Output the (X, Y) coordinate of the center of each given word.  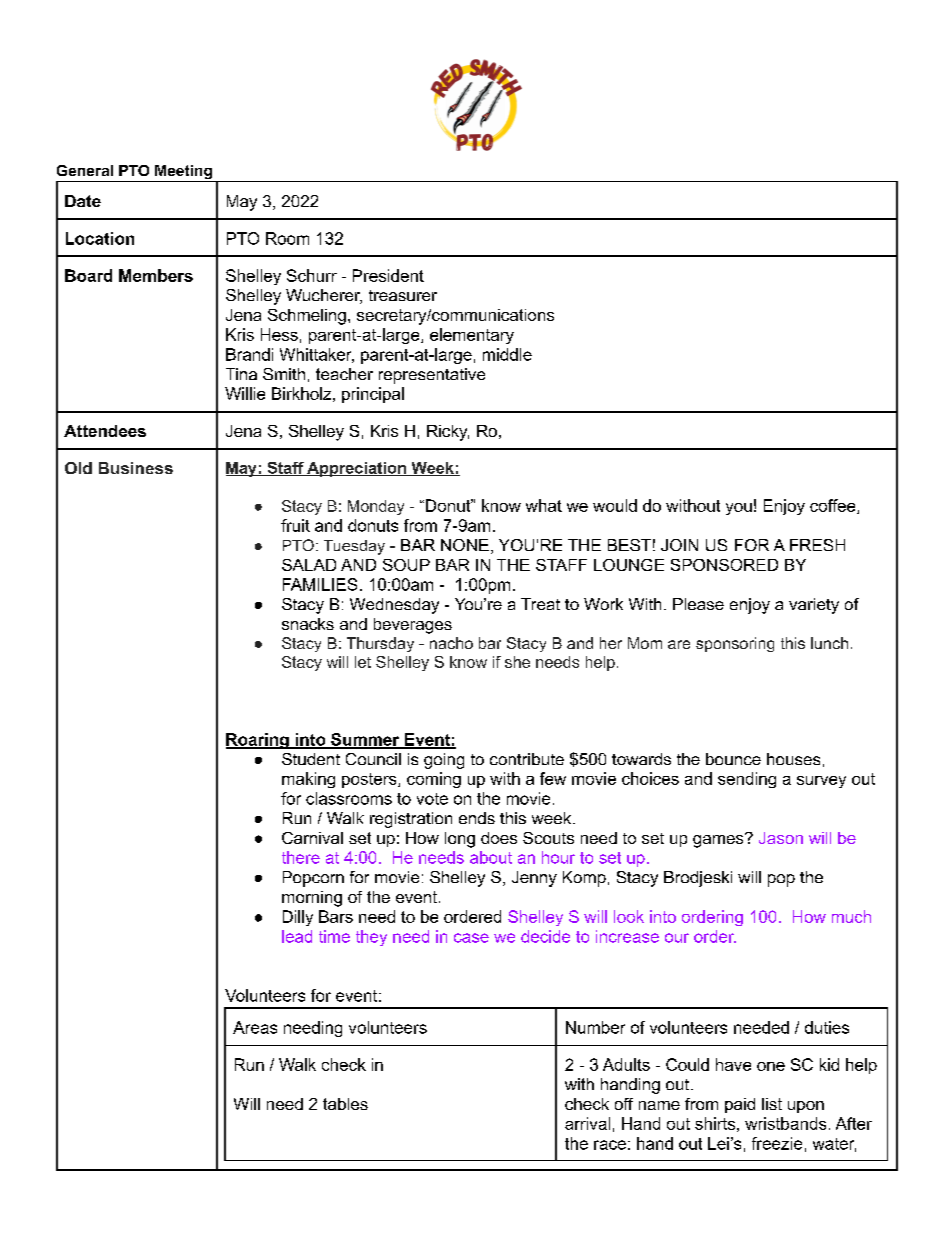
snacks (308, 624)
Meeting (183, 173)
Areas (255, 1027)
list (772, 1104)
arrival (587, 1123)
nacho (451, 643)
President (388, 275)
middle (507, 354)
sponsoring (735, 644)
